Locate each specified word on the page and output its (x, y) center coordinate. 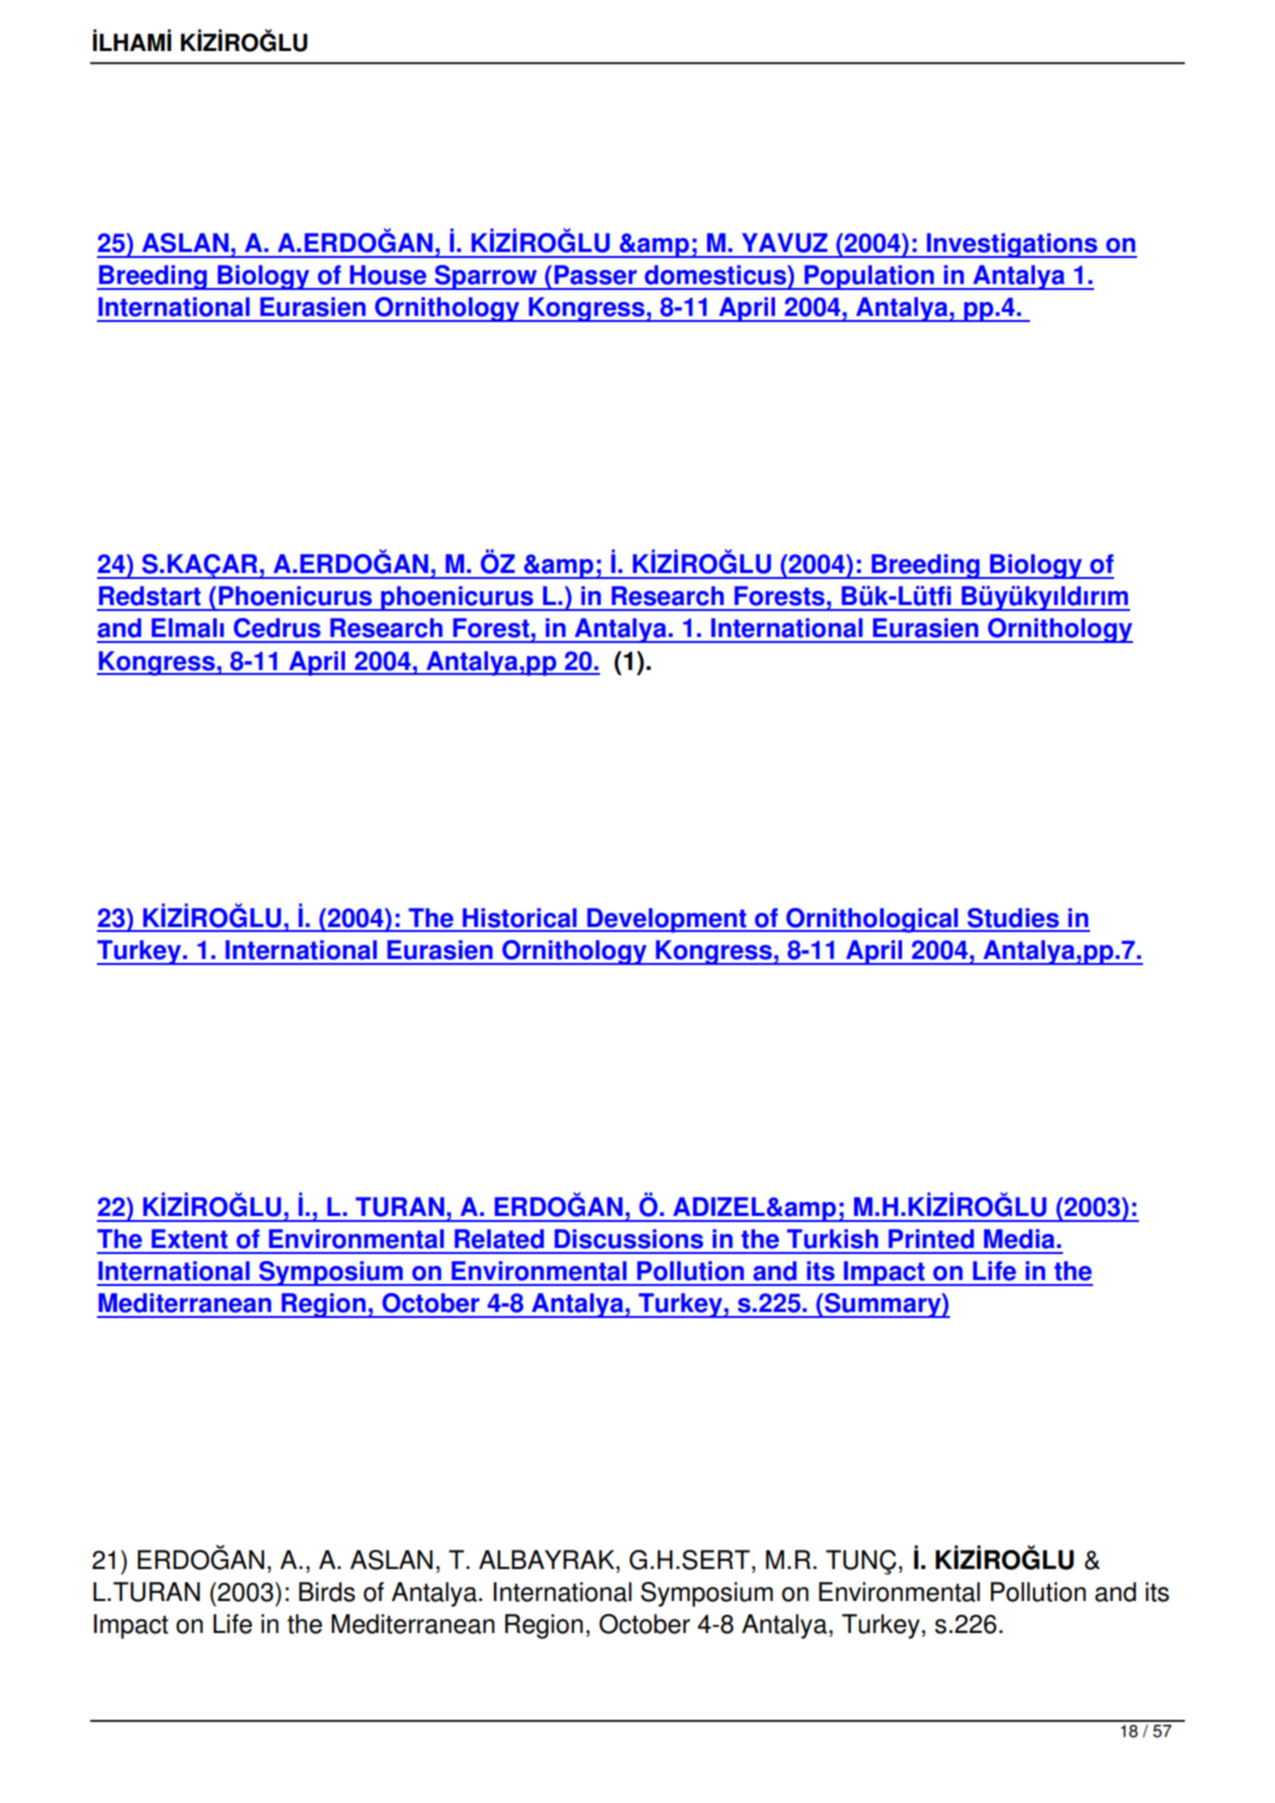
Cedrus (277, 628)
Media (1019, 1239)
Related (499, 1239)
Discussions (629, 1239)
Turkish (832, 1239)
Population (869, 277)
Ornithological (872, 920)
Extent (190, 1239)
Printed (931, 1239)
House (388, 275)
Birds (327, 1592)
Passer (596, 275)
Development (667, 920)
